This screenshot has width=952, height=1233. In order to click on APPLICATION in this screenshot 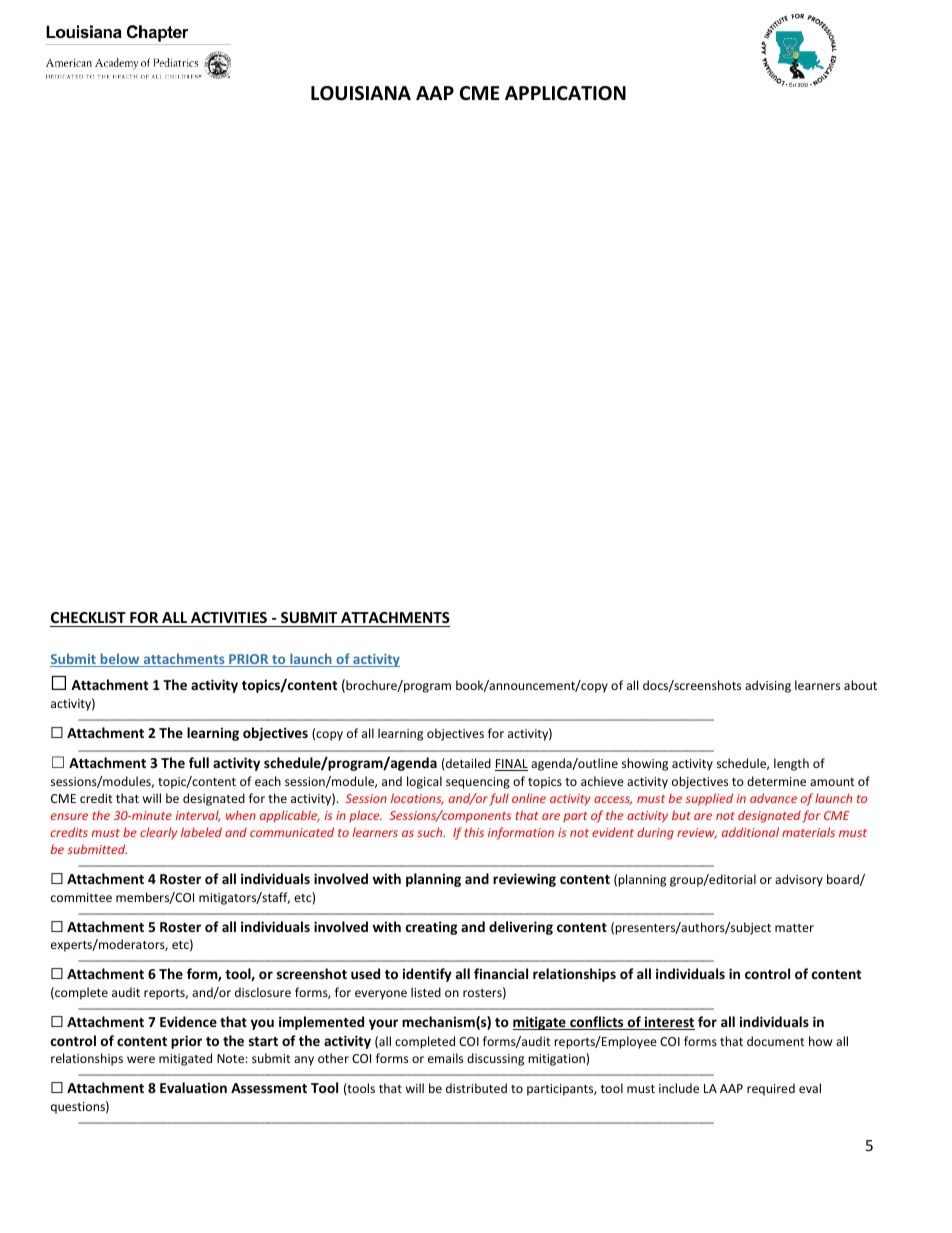, I will do `click(565, 93)`.
